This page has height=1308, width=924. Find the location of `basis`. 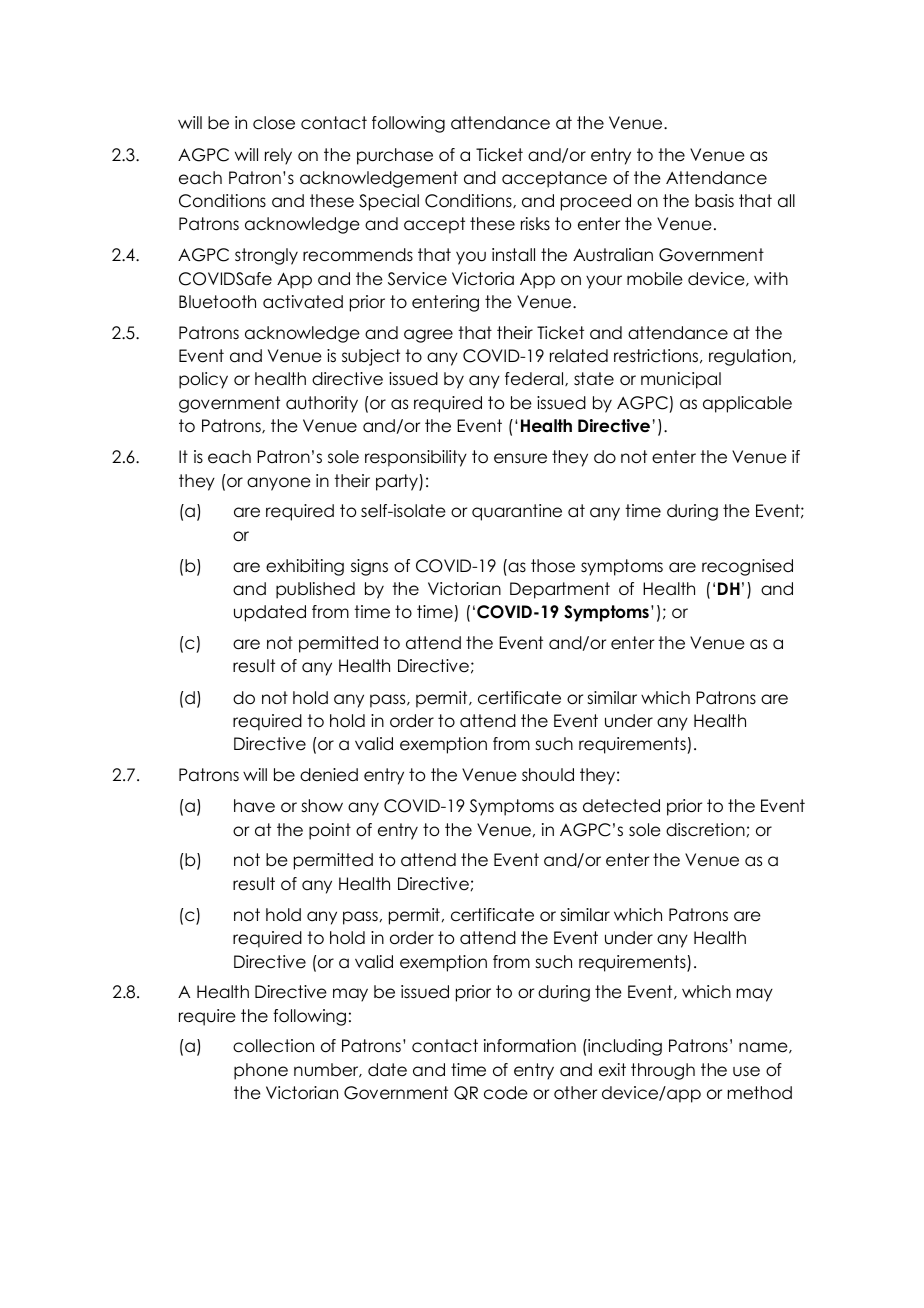

basis is located at coordinates (714, 201).
